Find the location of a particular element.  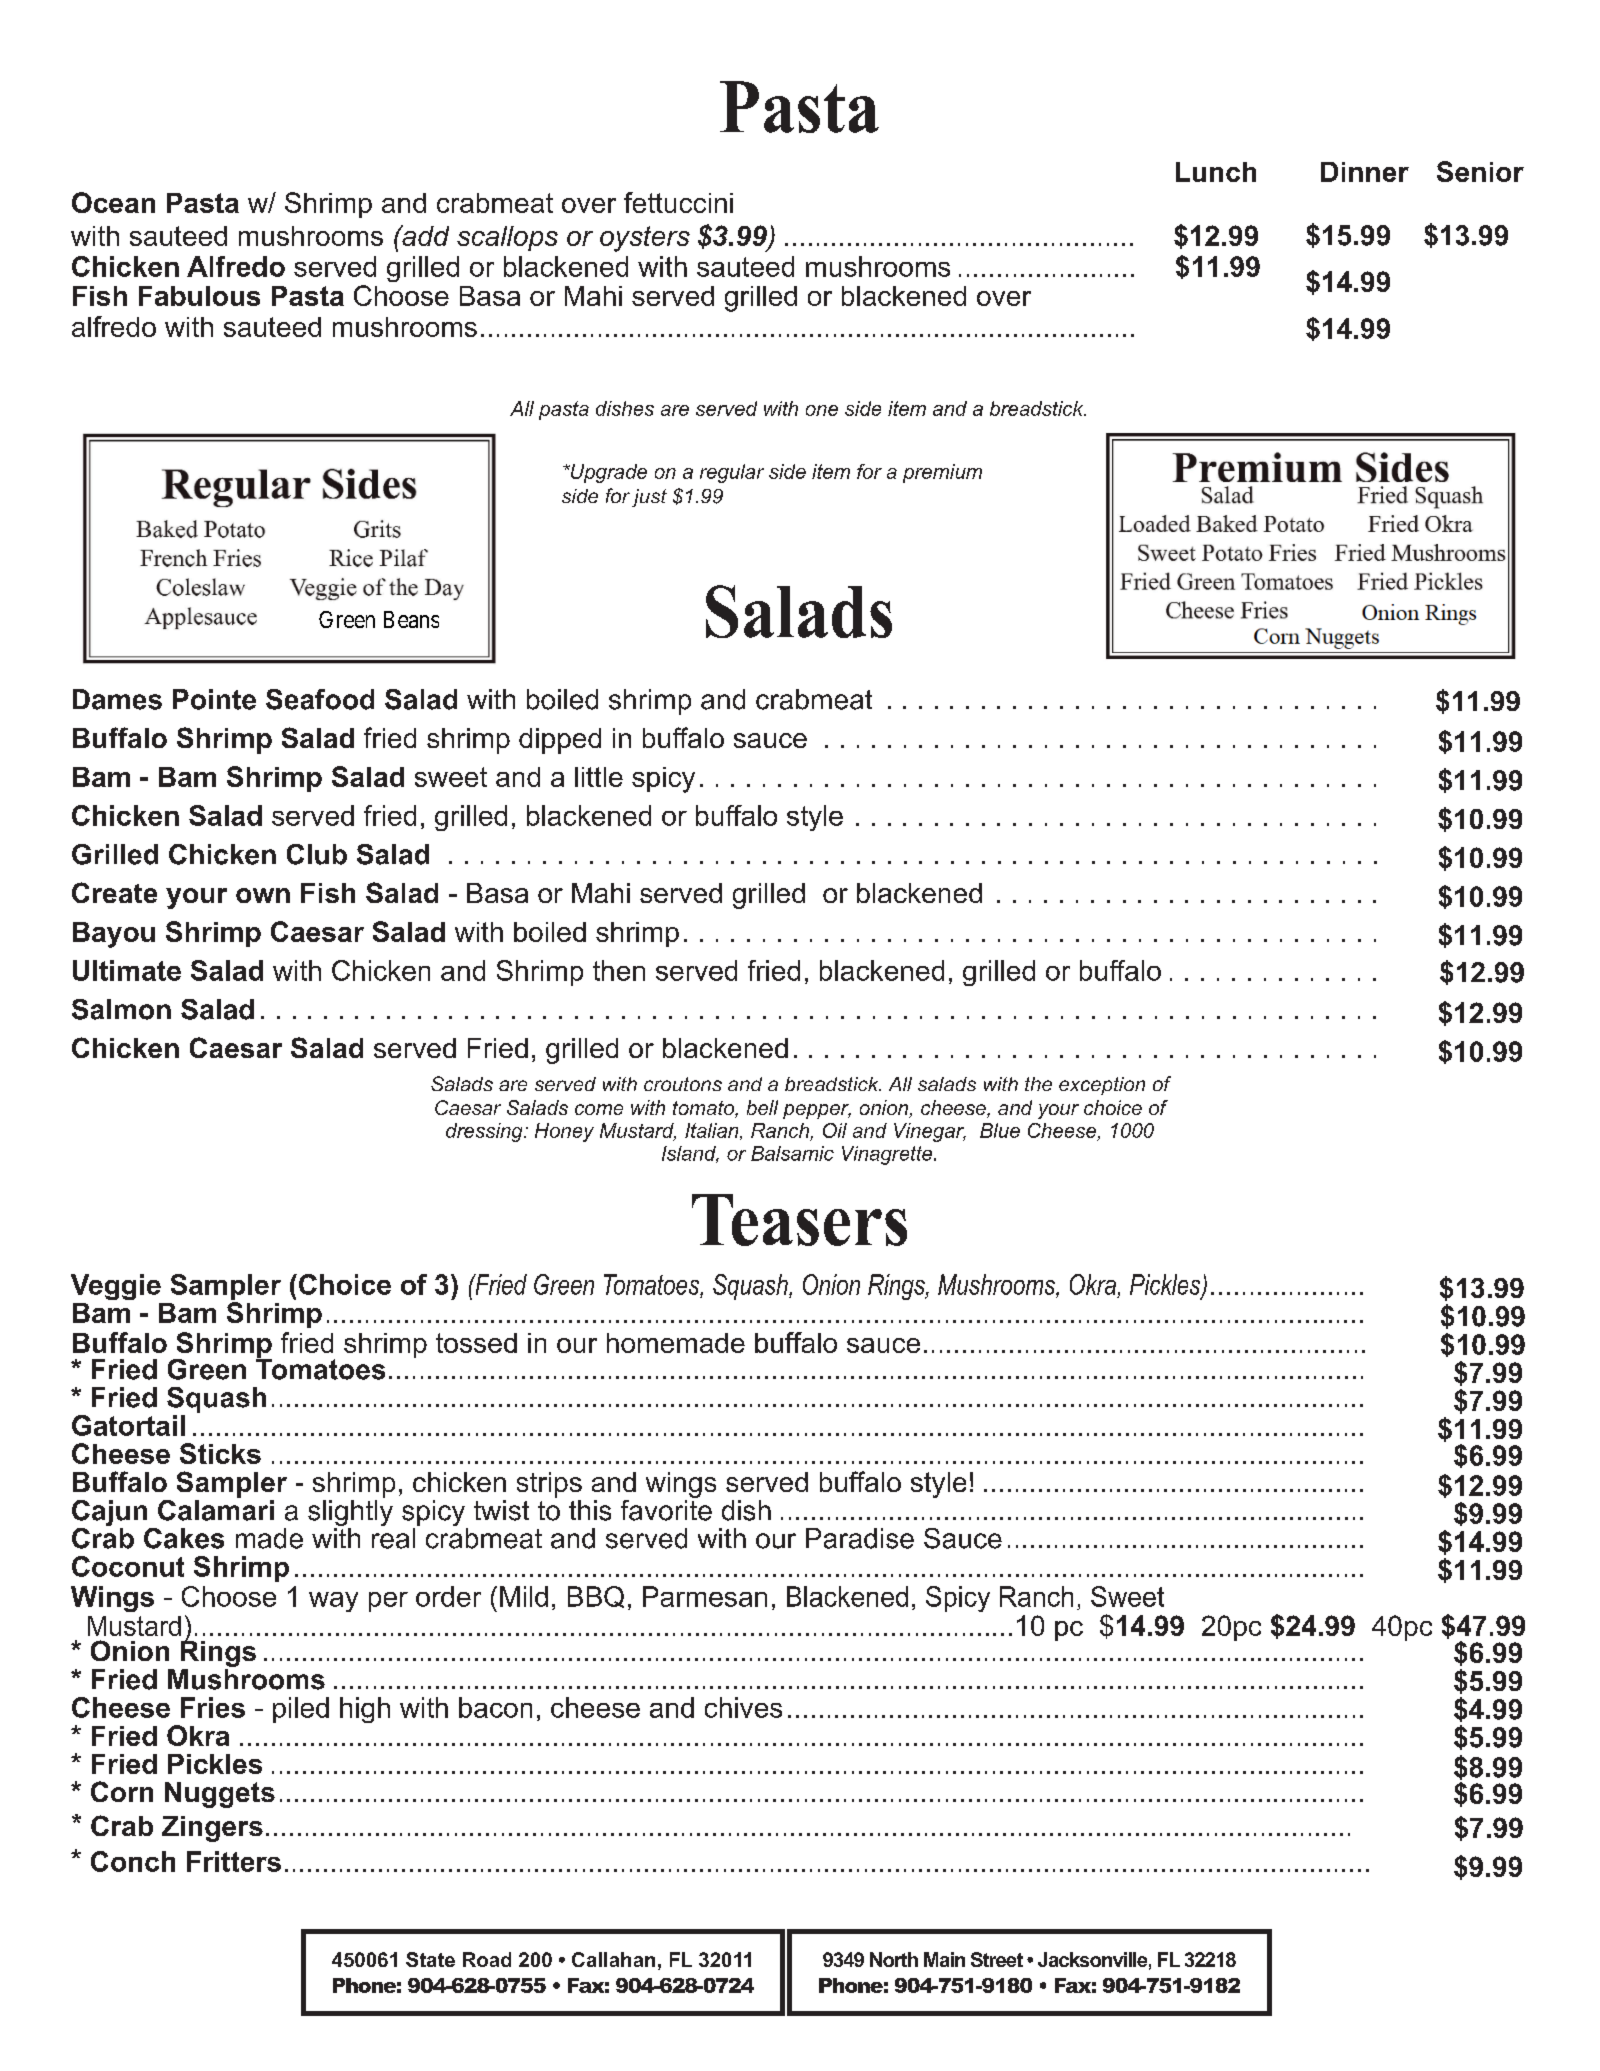

Seafood is located at coordinates (320, 699).
